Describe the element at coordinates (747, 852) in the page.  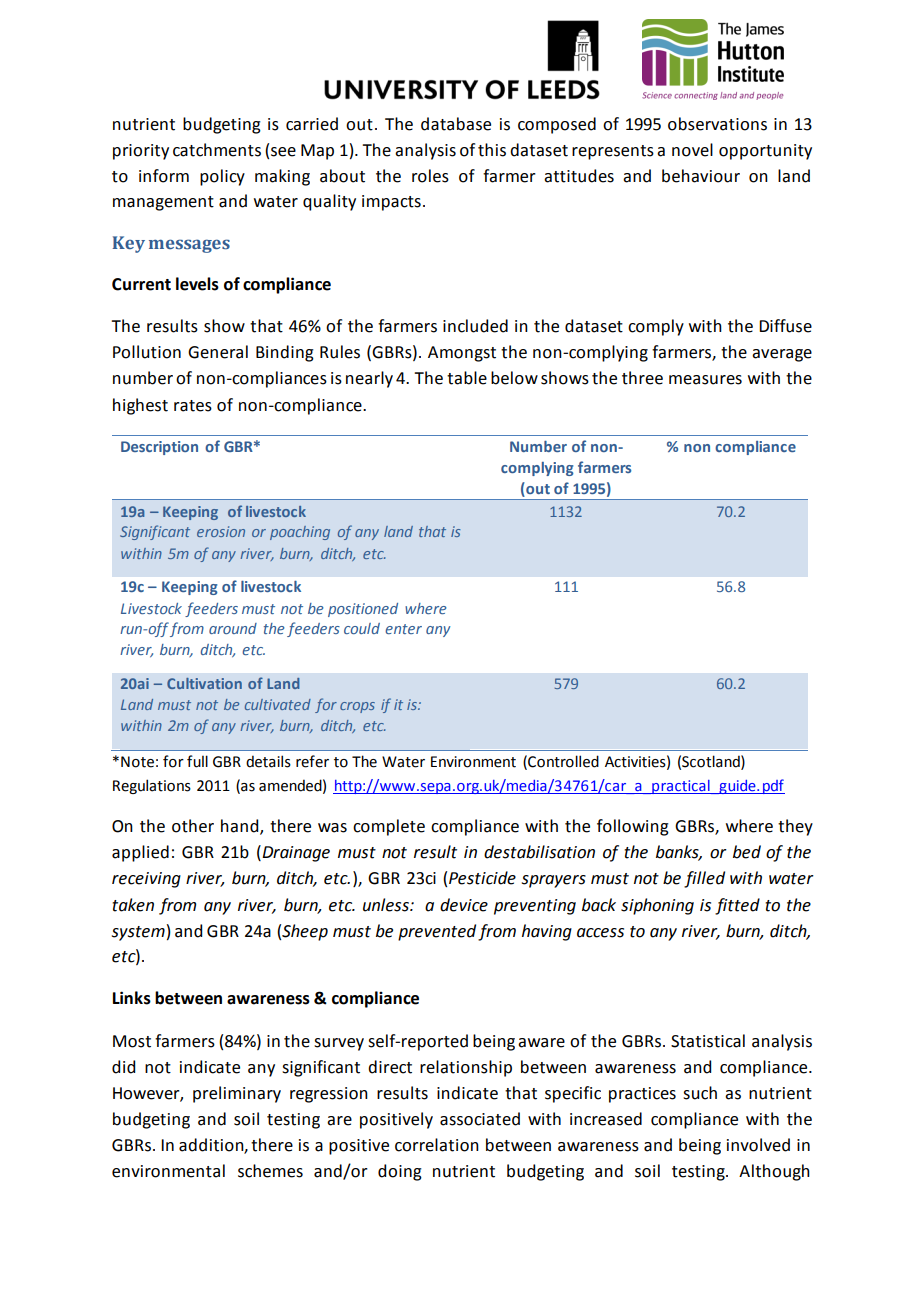
I see `bed` at that location.
